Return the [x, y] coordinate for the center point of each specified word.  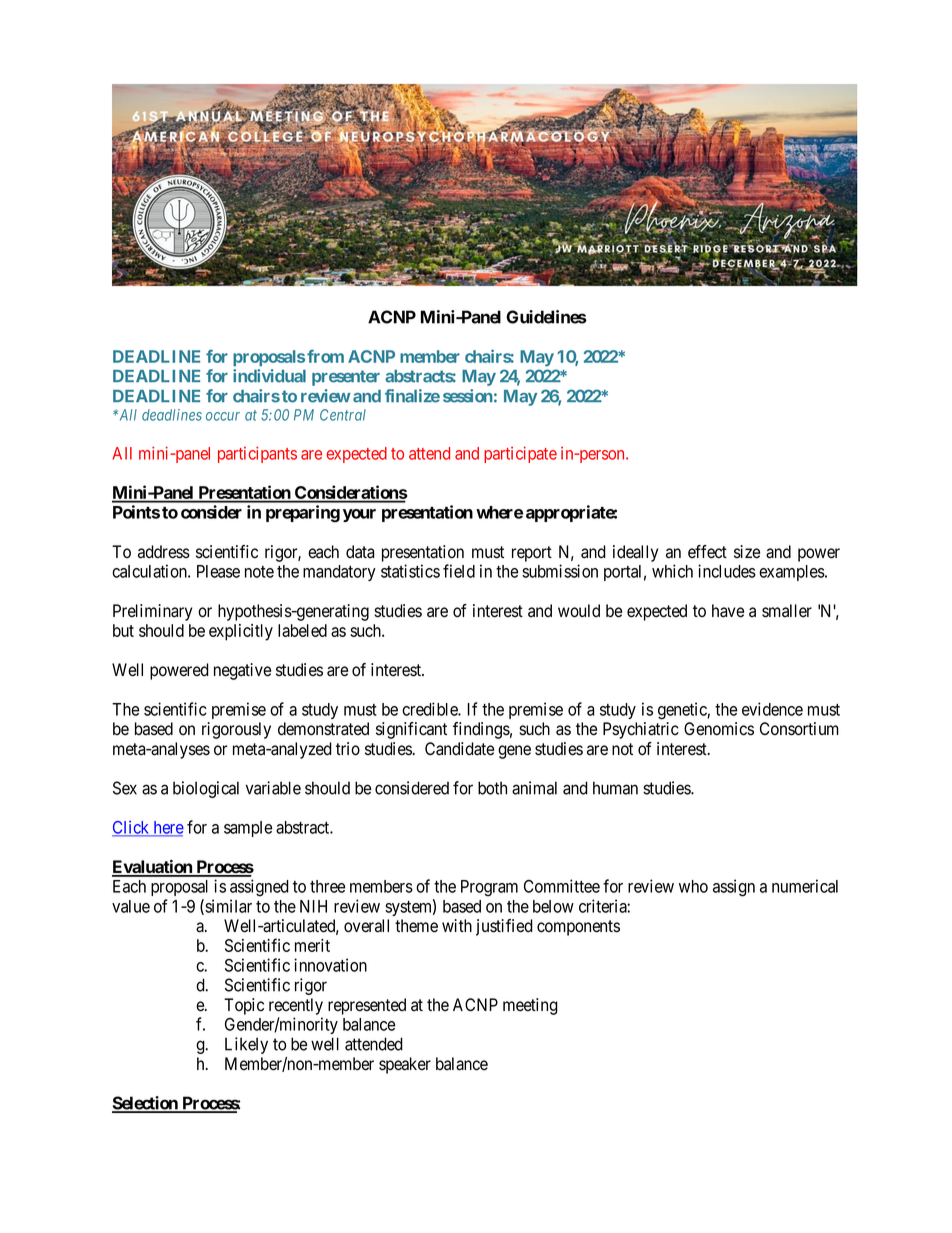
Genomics [719, 729]
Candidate [459, 749]
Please [218, 571]
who [693, 886]
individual [269, 376]
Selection [146, 1104]
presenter [346, 378]
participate [520, 454]
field [459, 571]
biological [206, 789]
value [131, 906]
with [457, 925]
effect [707, 552]
